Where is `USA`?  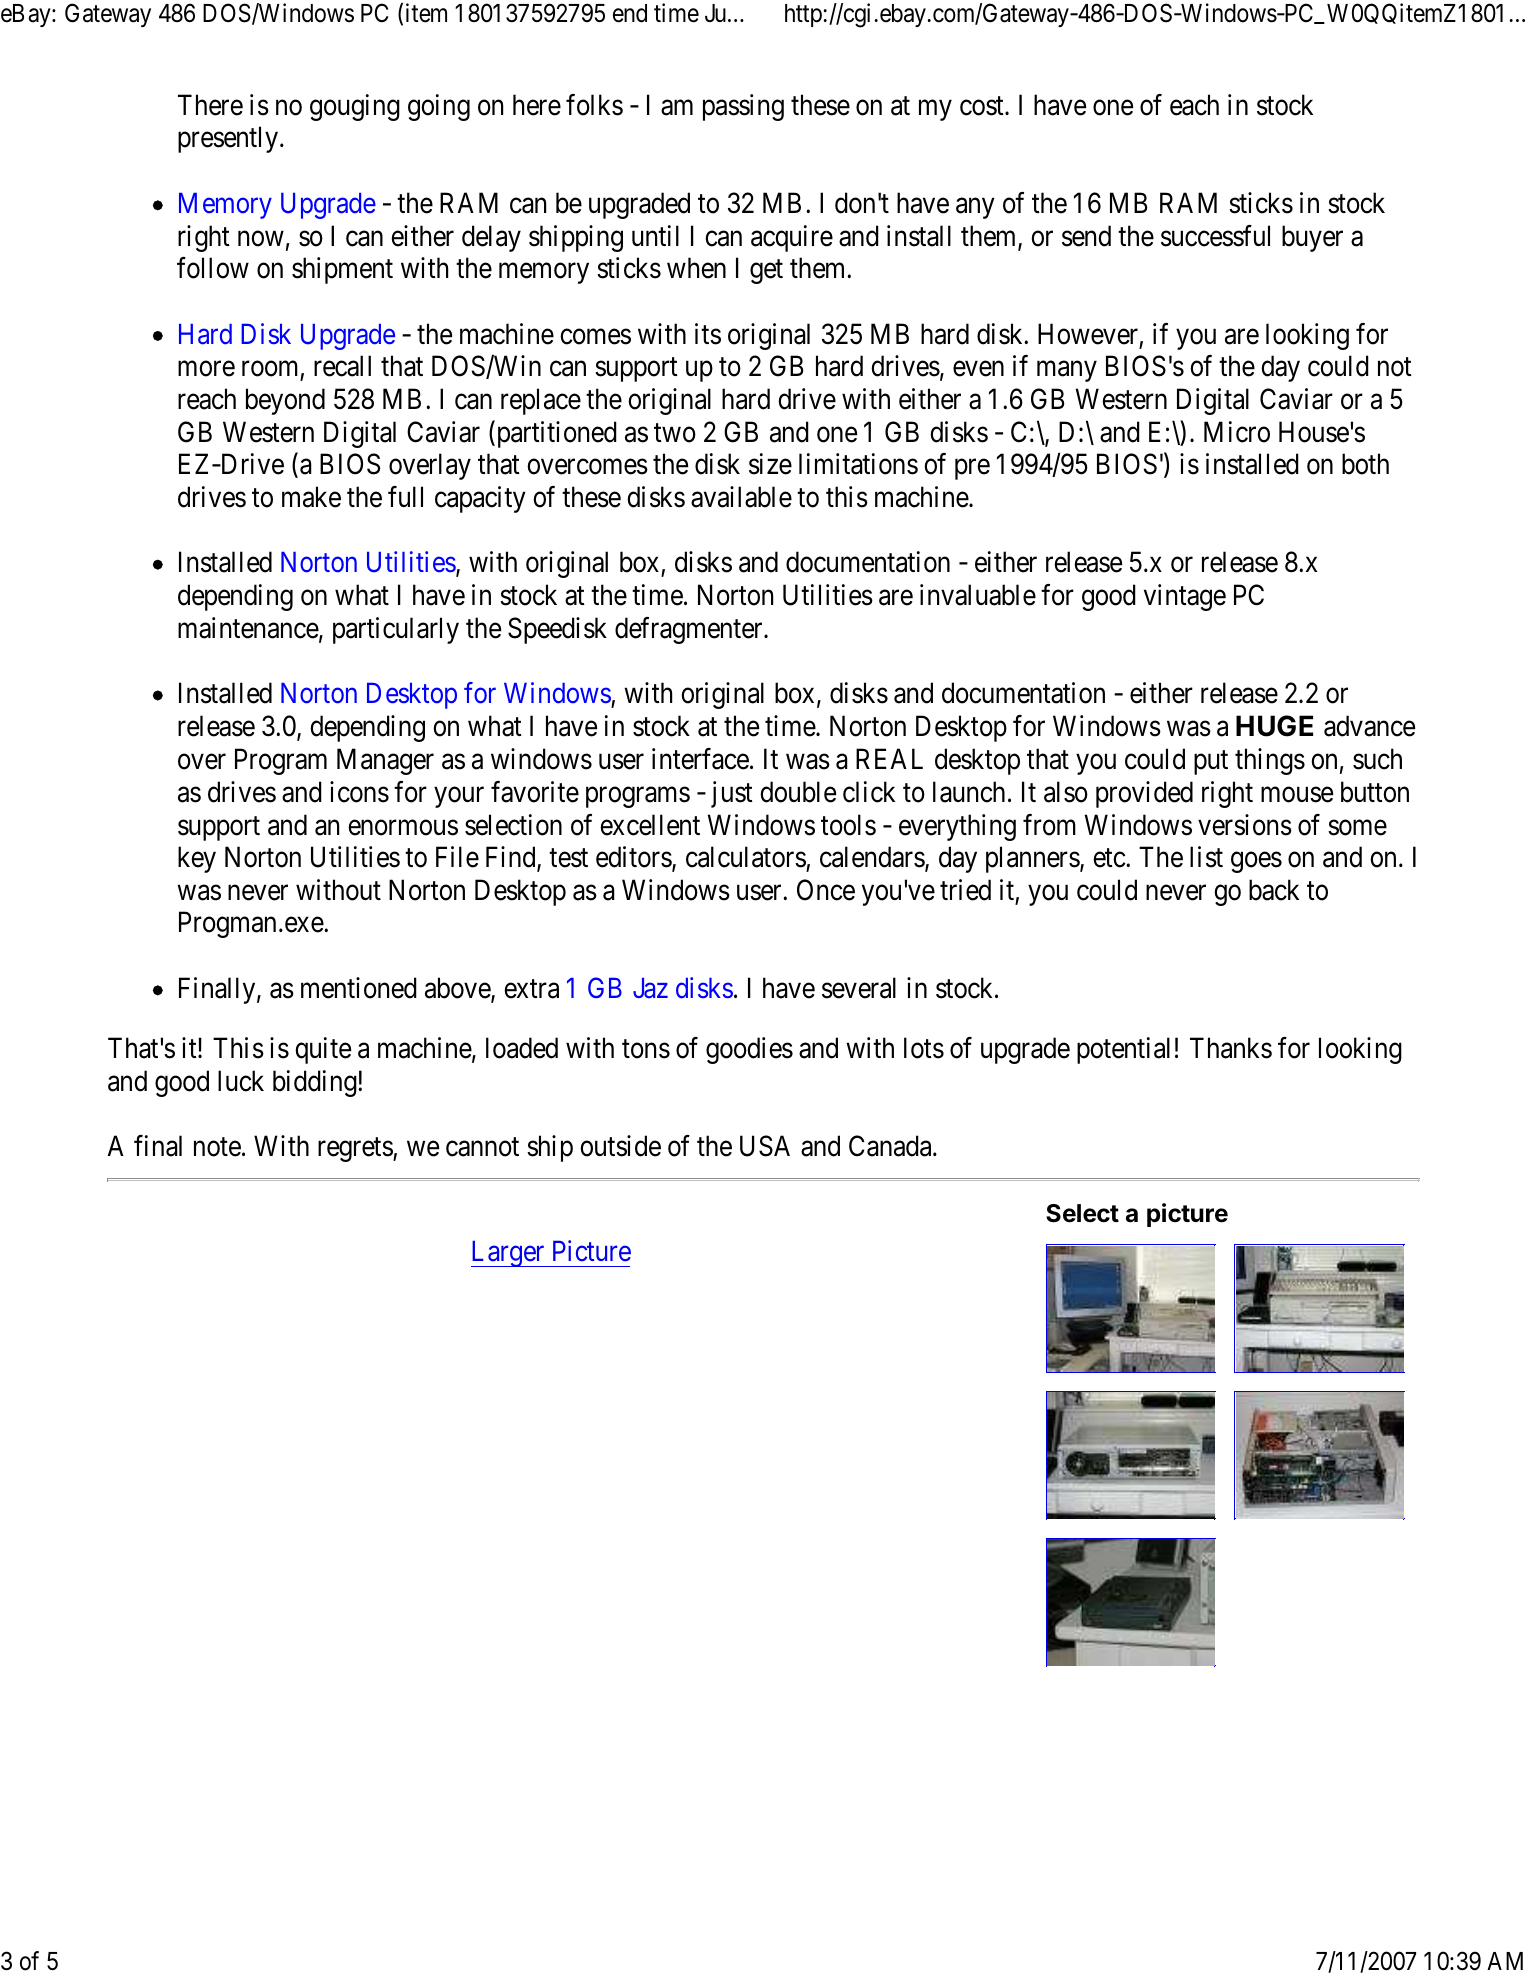 USA is located at coordinates (765, 1146).
